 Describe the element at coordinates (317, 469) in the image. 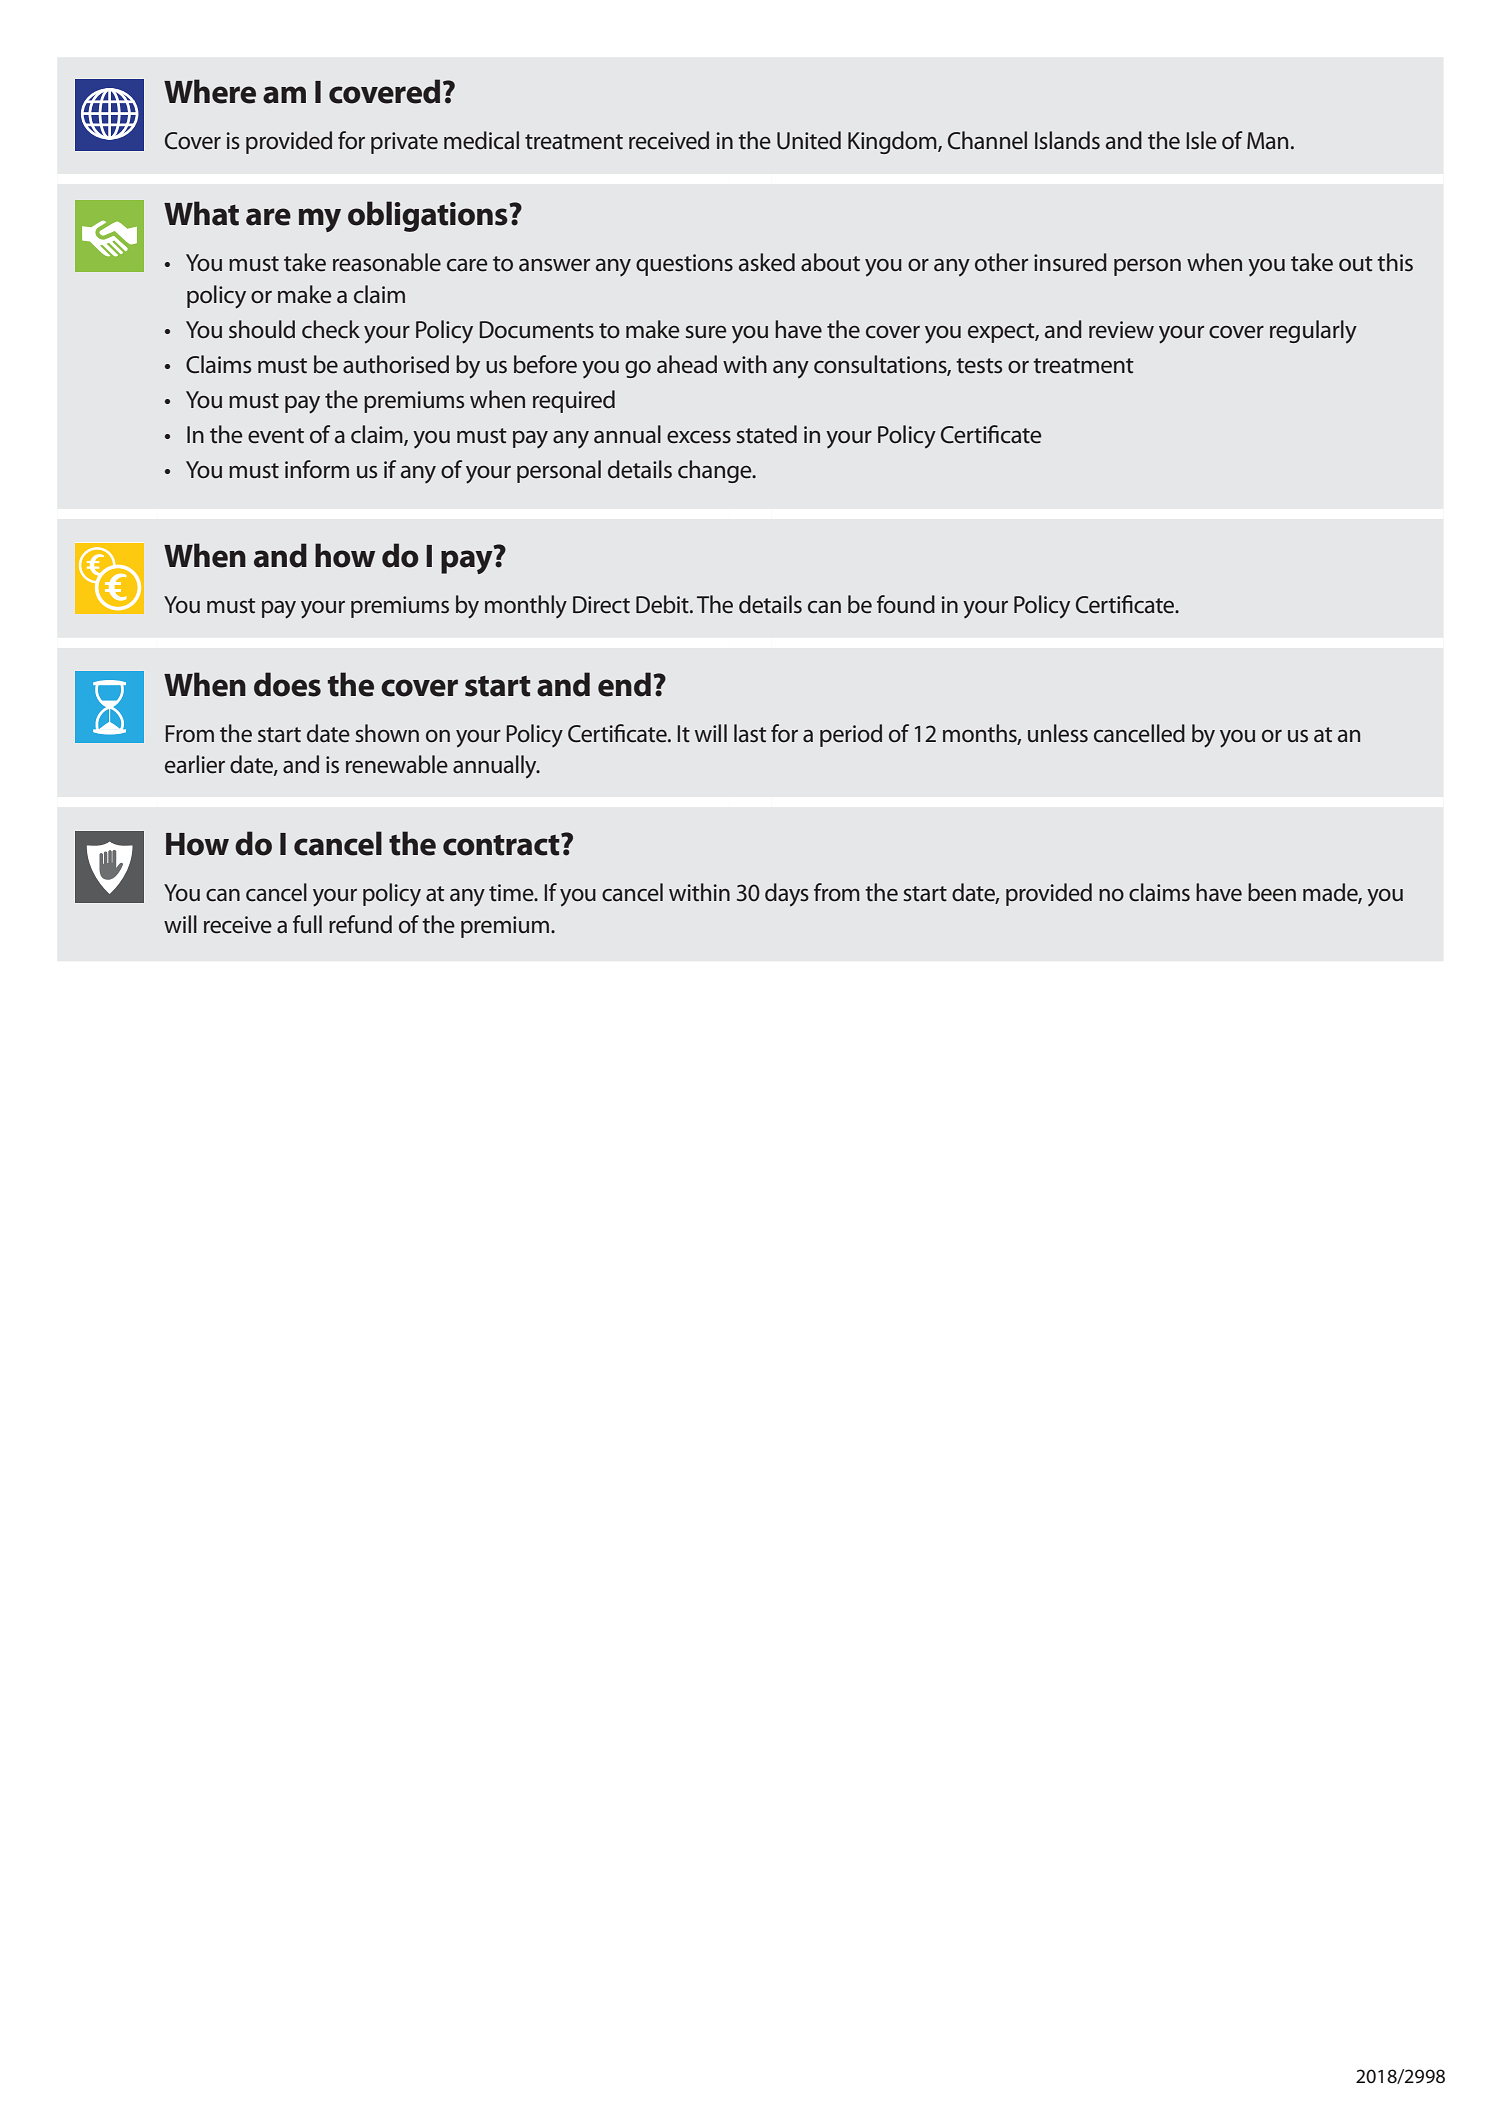

I see `inform` at that location.
